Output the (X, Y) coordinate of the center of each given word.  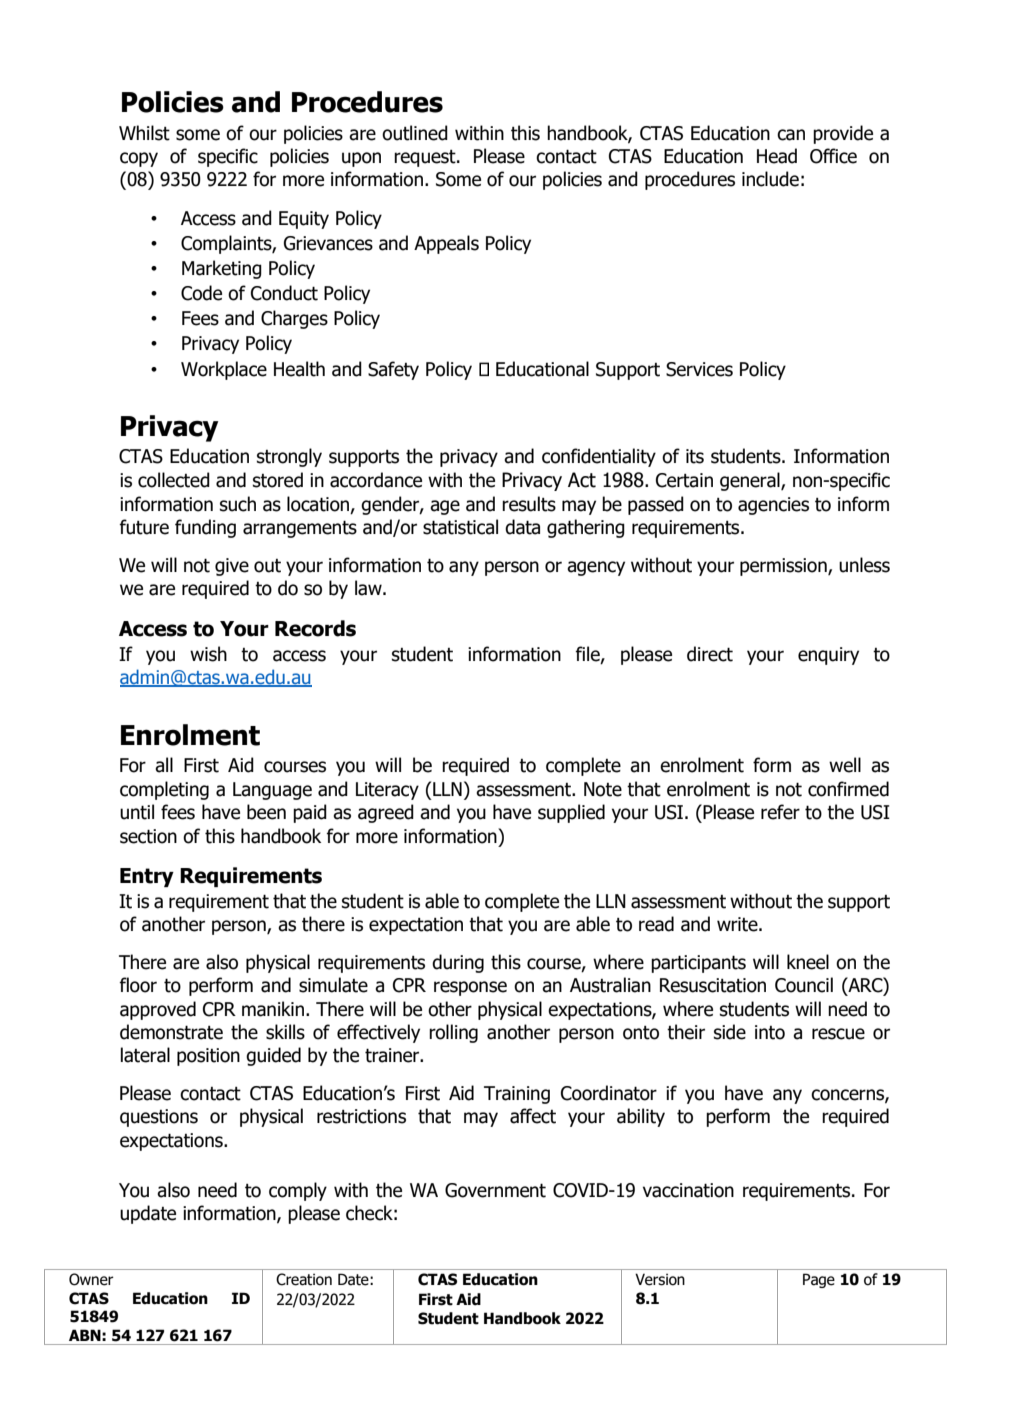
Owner (91, 1279)
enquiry (828, 656)
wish (208, 654)
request (426, 158)
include (770, 179)
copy (139, 159)
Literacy (387, 791)
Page (819, 1280)
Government (495, 1190)
